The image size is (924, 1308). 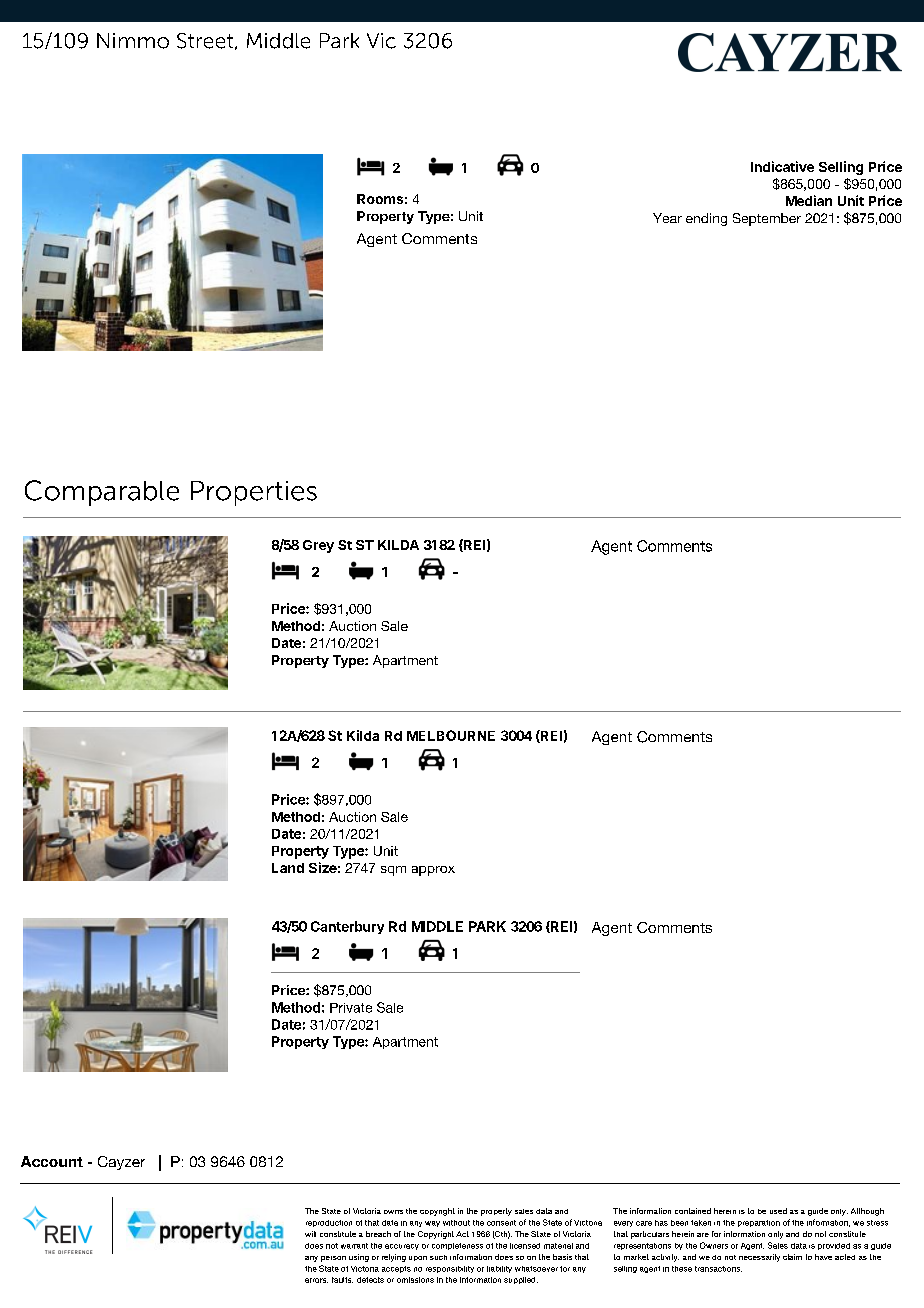 What do you see at coordinates (433, 871) in the screenshot?
I see `approx` at bounding box center [433, 871].
